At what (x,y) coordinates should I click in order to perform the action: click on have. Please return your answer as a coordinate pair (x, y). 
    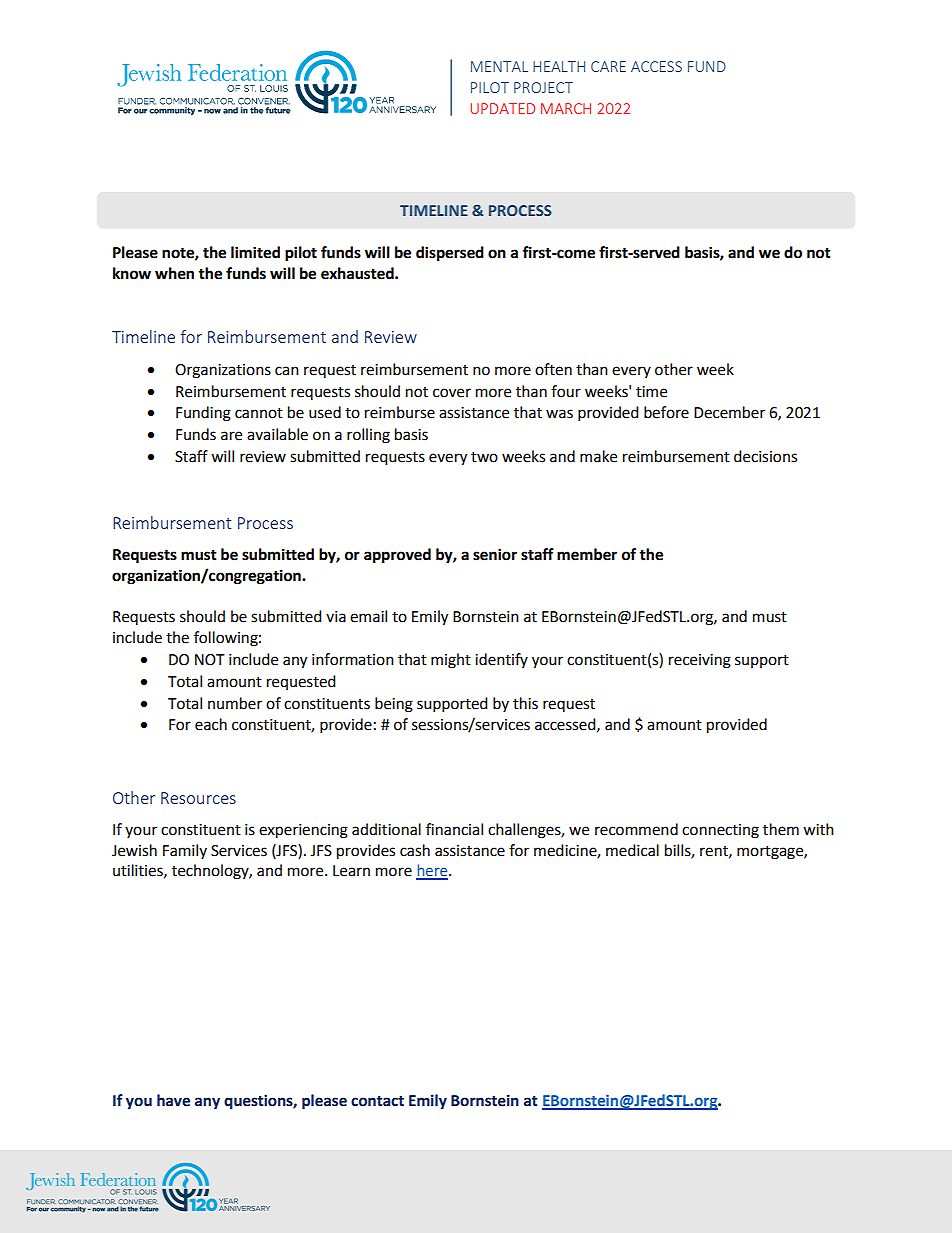
    Looking at the image, I should click on (173, 1100).
